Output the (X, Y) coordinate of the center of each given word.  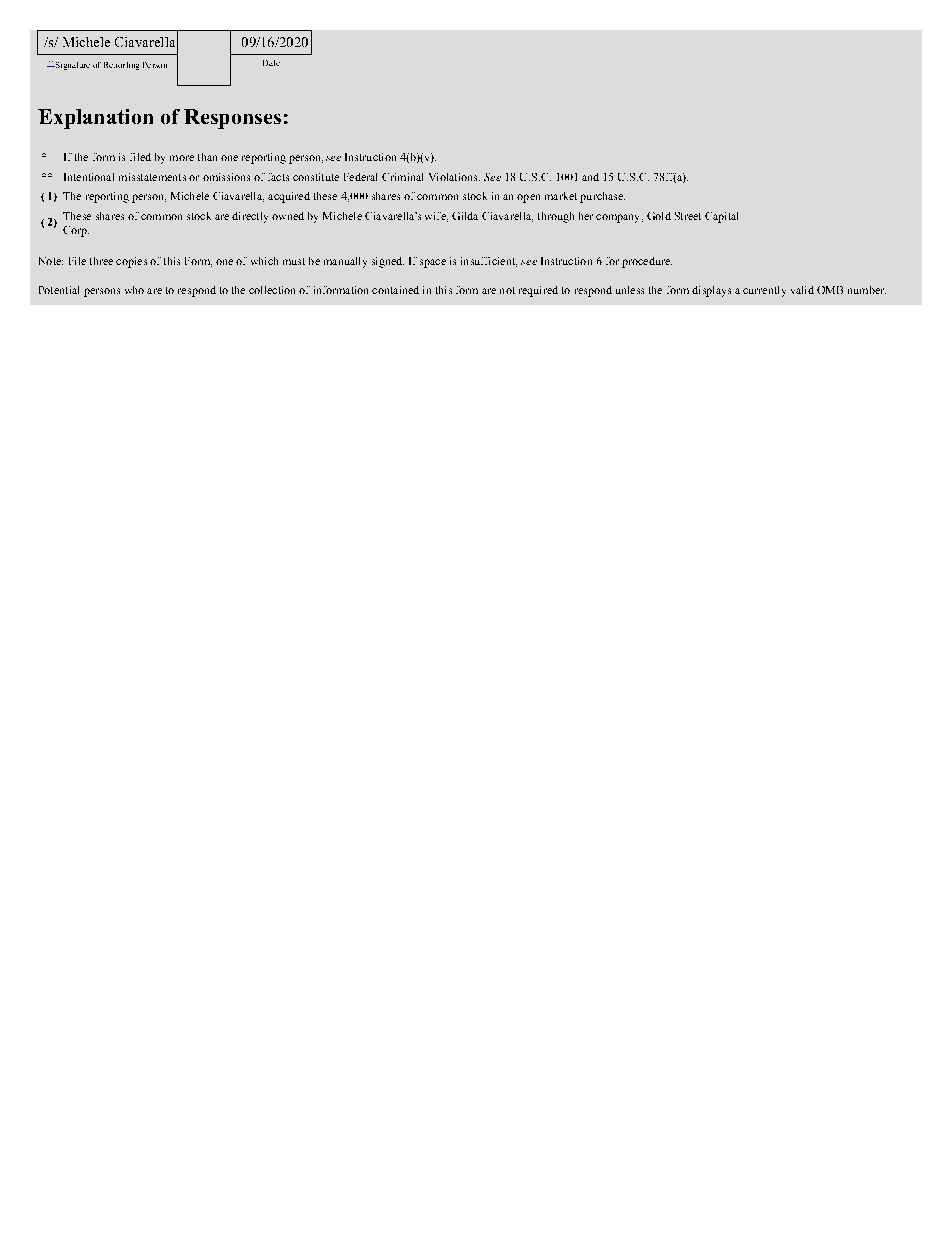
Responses (232, 119)
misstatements (152, 177)
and (590, 177)
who (134, 290)
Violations (454, 177)
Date (271, 63)
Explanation (95, 119)
